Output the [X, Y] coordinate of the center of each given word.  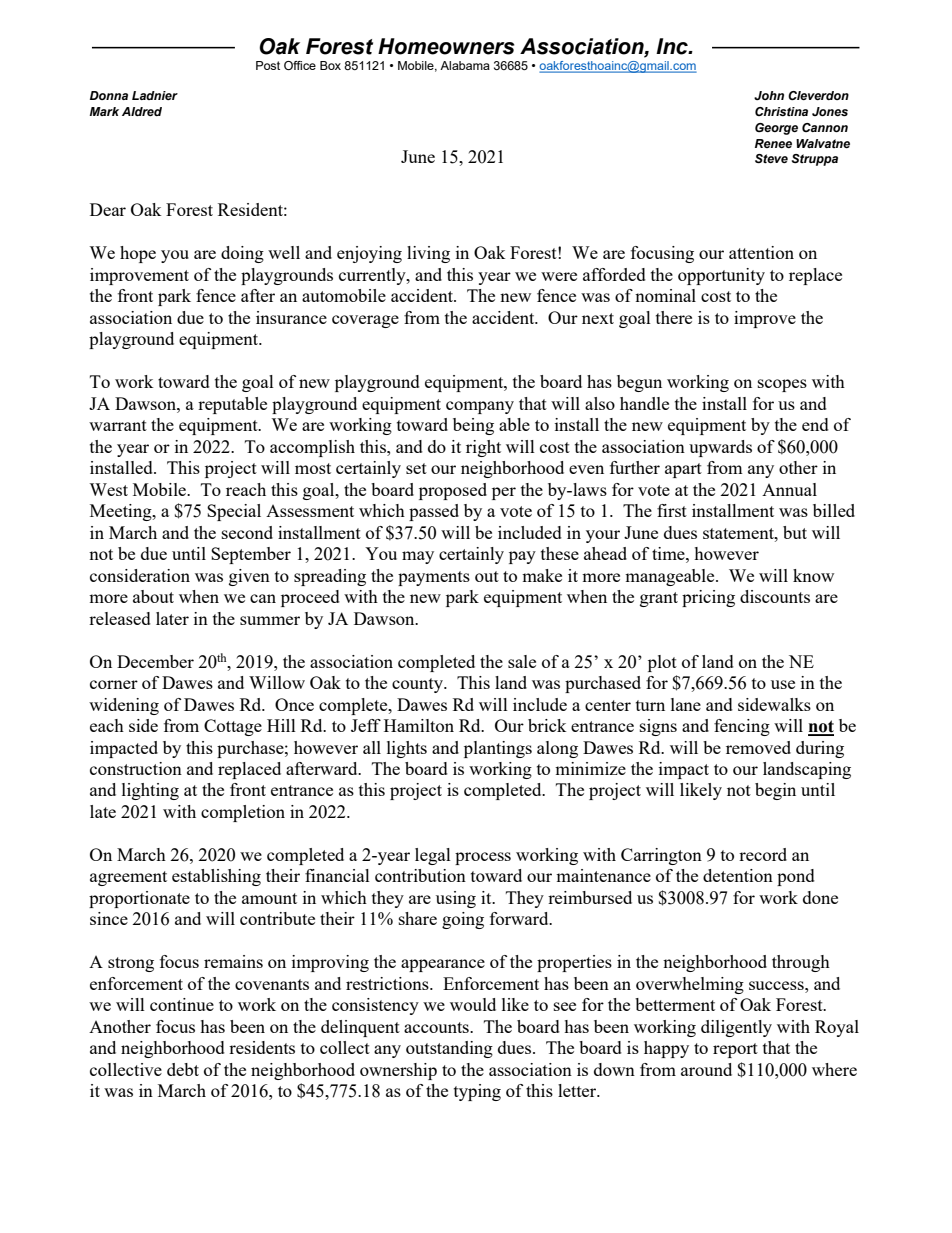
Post [268, 65]
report [735, 1050]
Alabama [465, 65]
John [769, 95]
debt [183, 1069]
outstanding [449, 1049]
